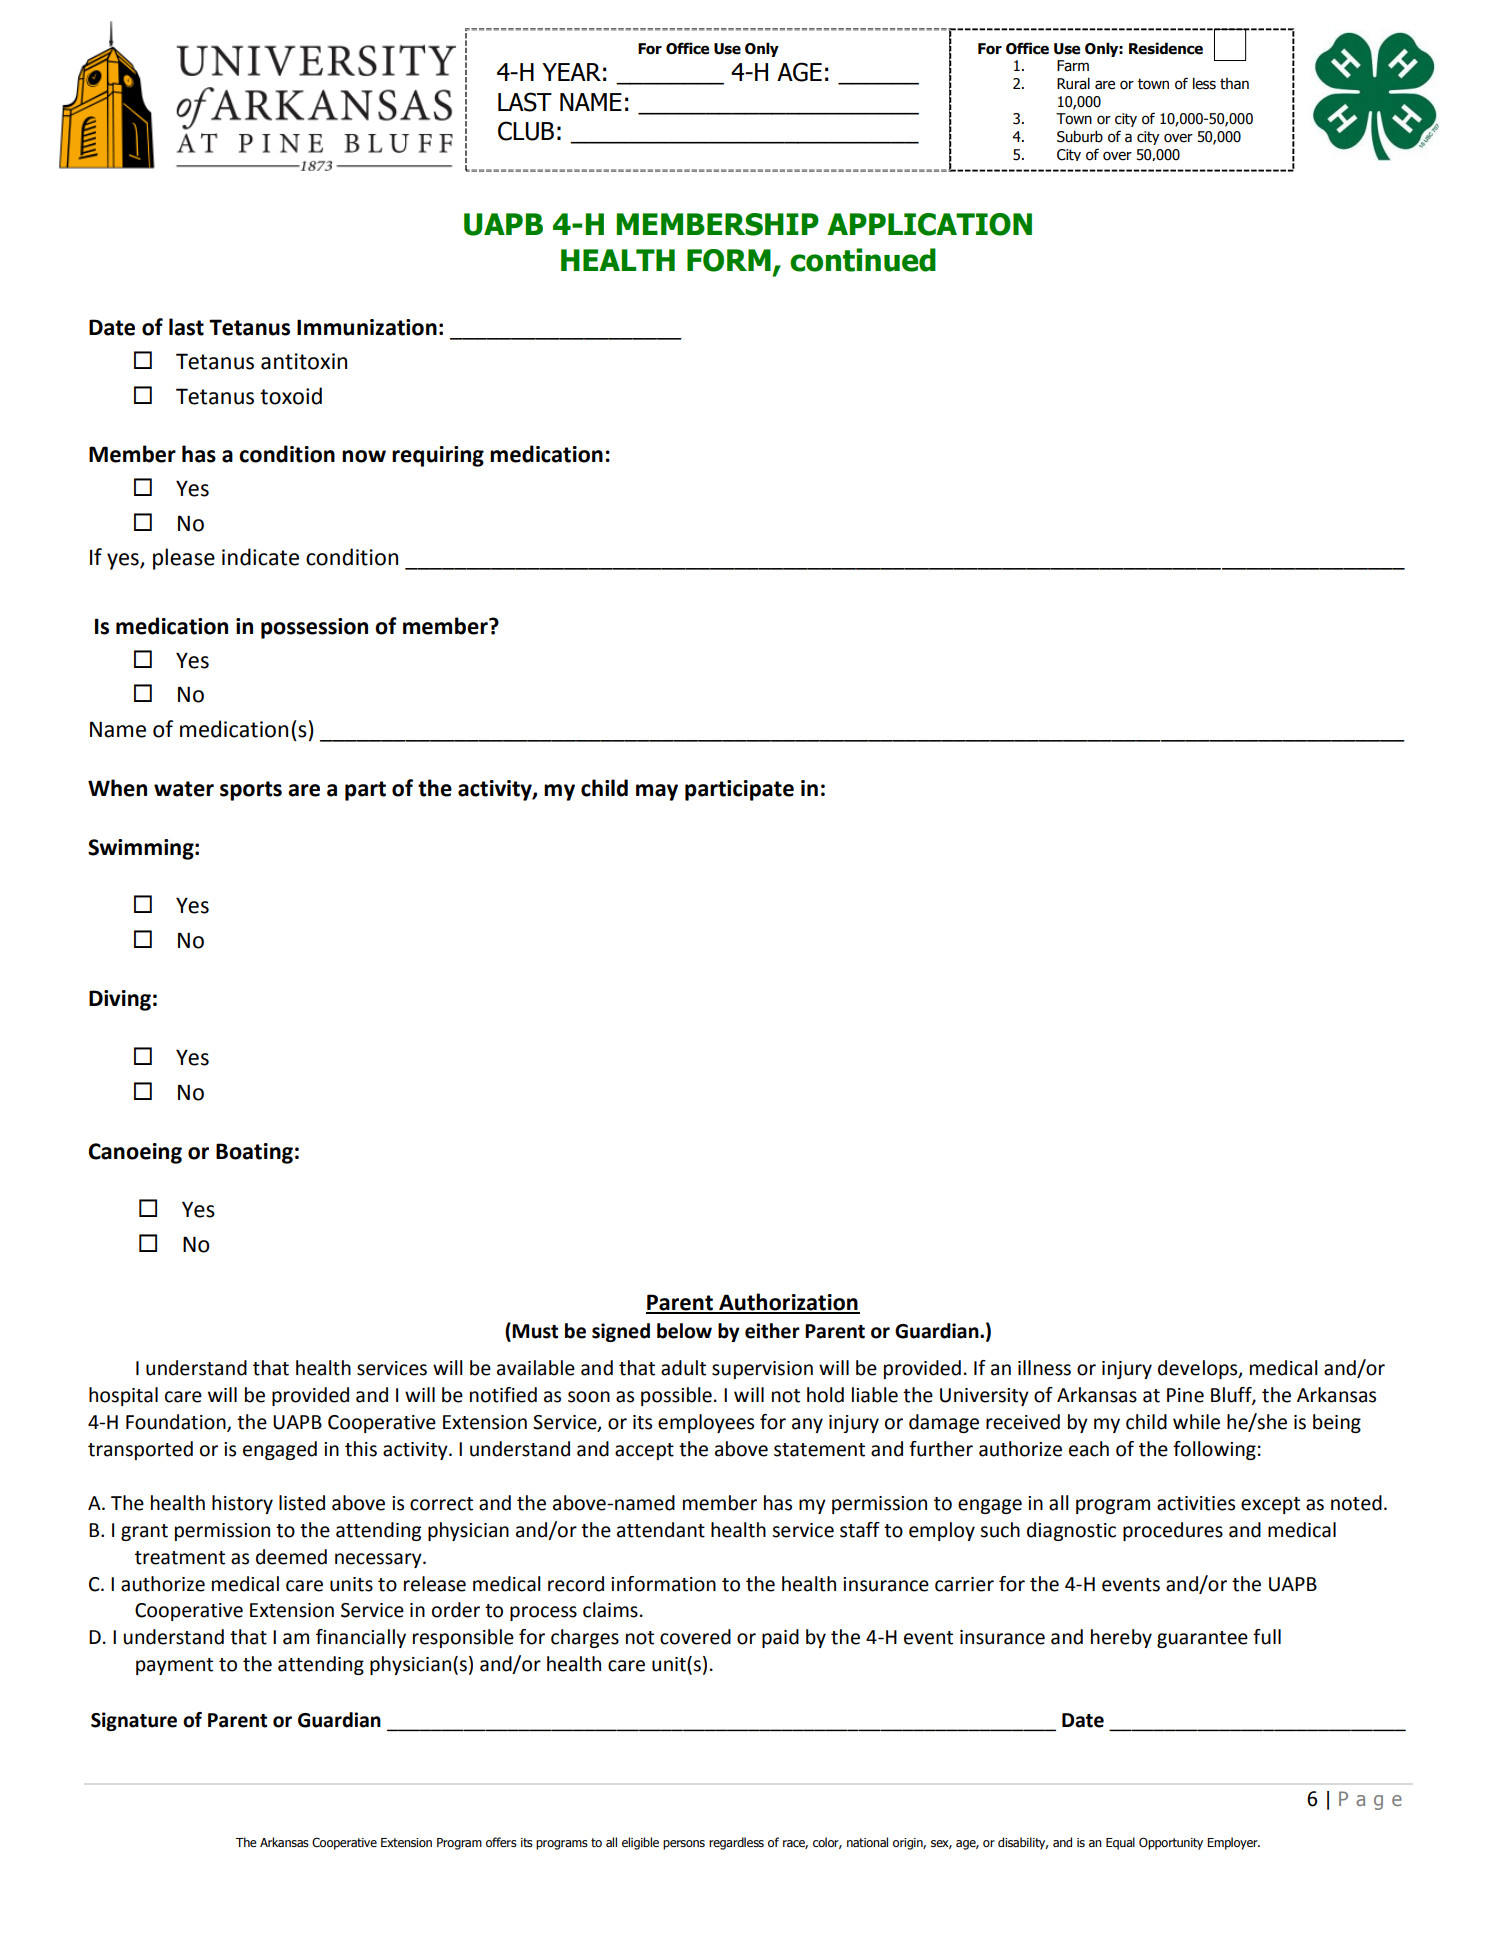  What do you see at coordinates (251, 791) in the page?
I see `sports` at bounding box center [251, 791].
